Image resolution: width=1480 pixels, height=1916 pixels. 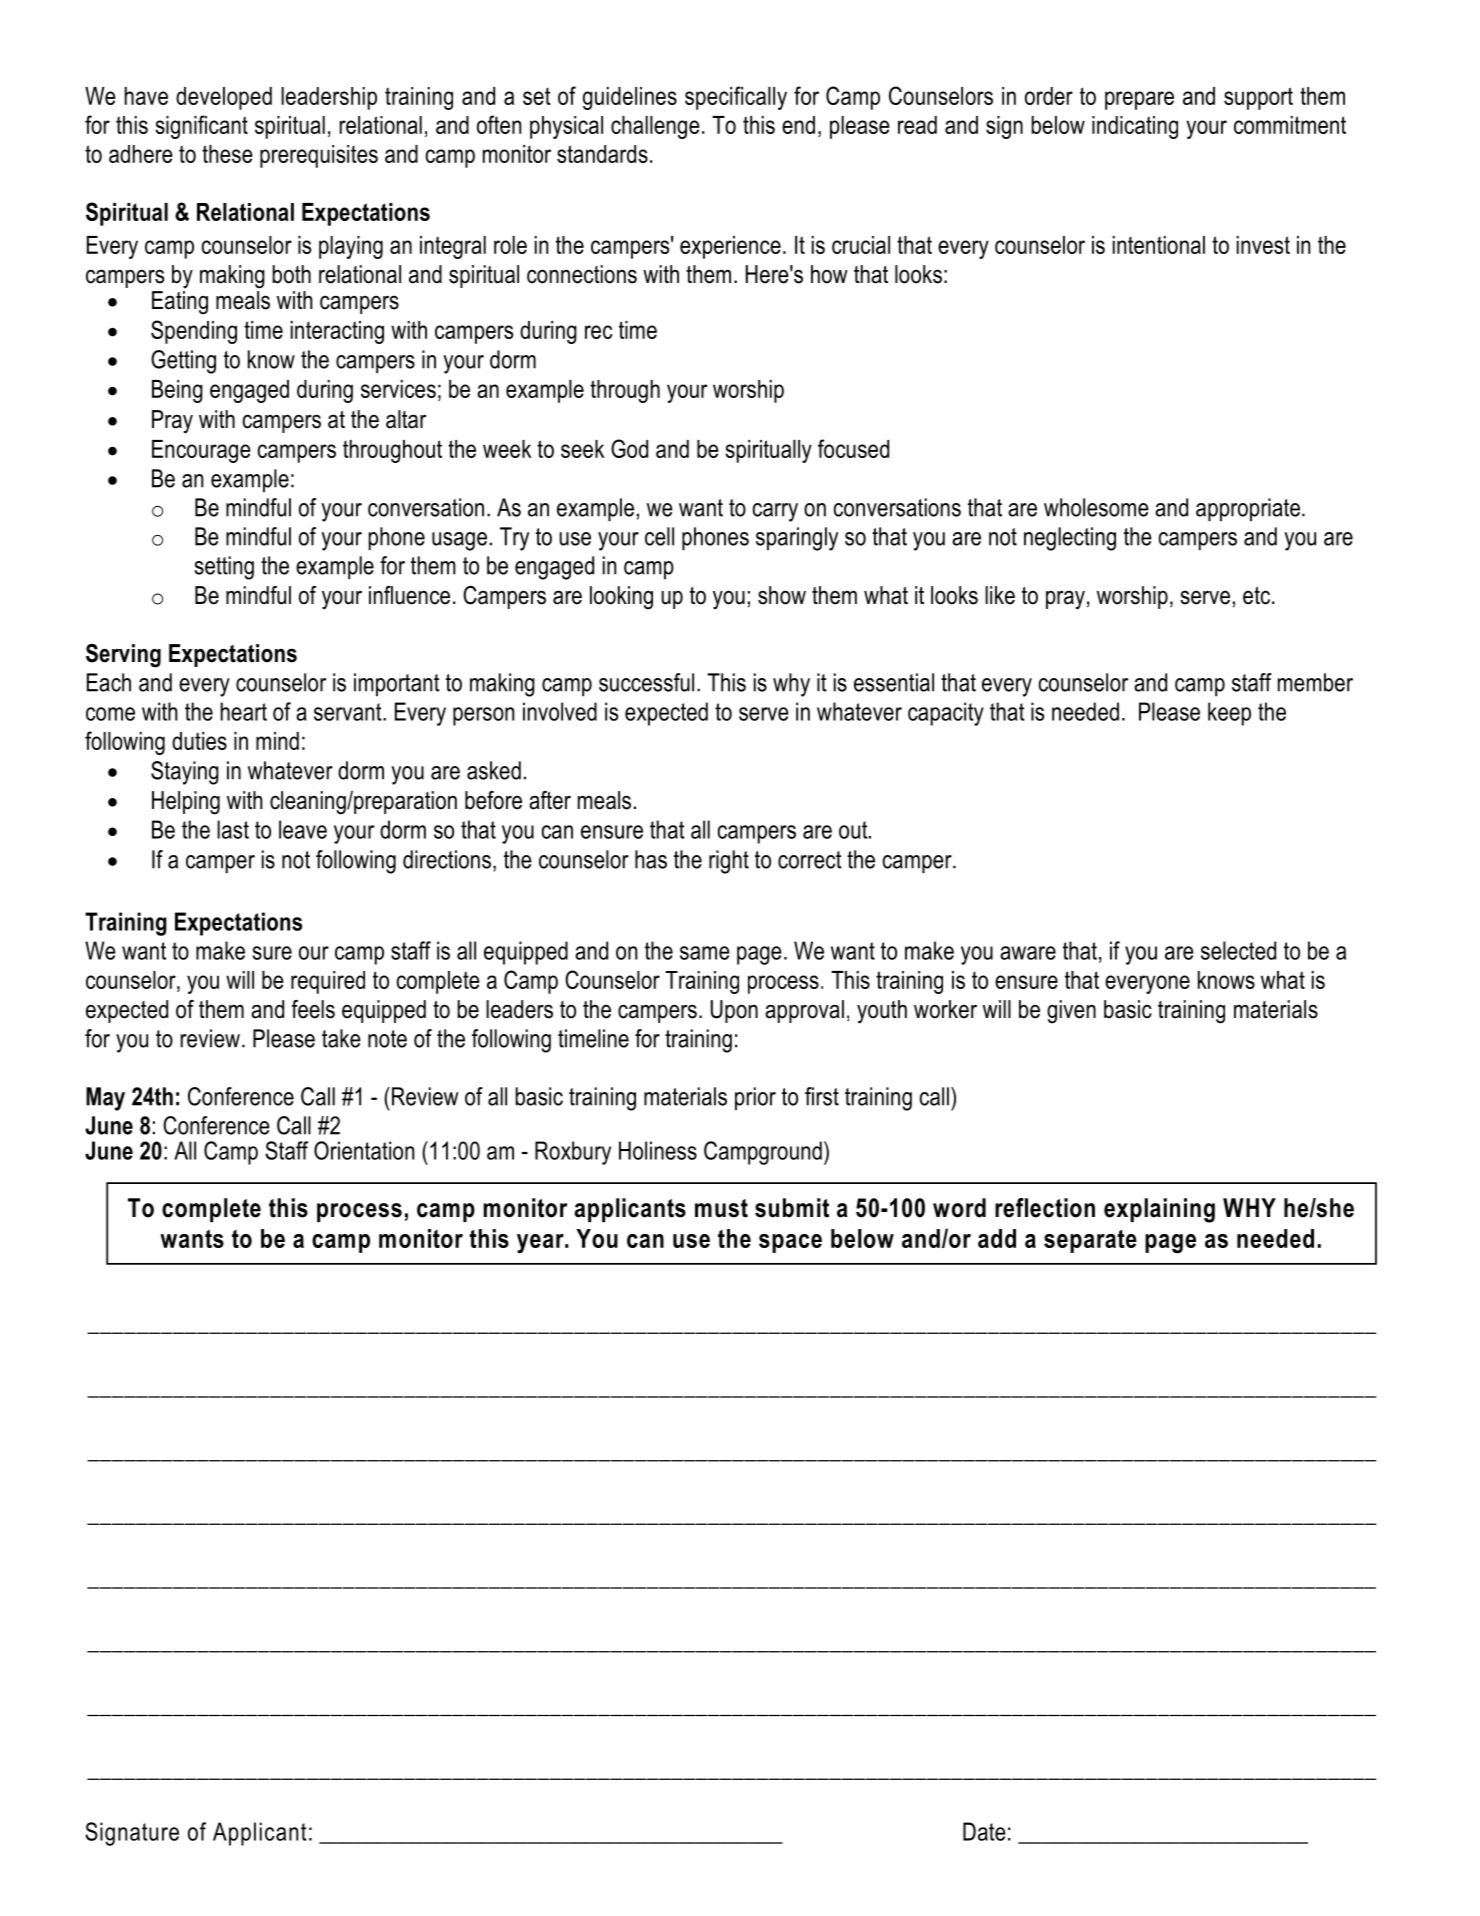 I want to click on same, so click(x=705, y=953).
